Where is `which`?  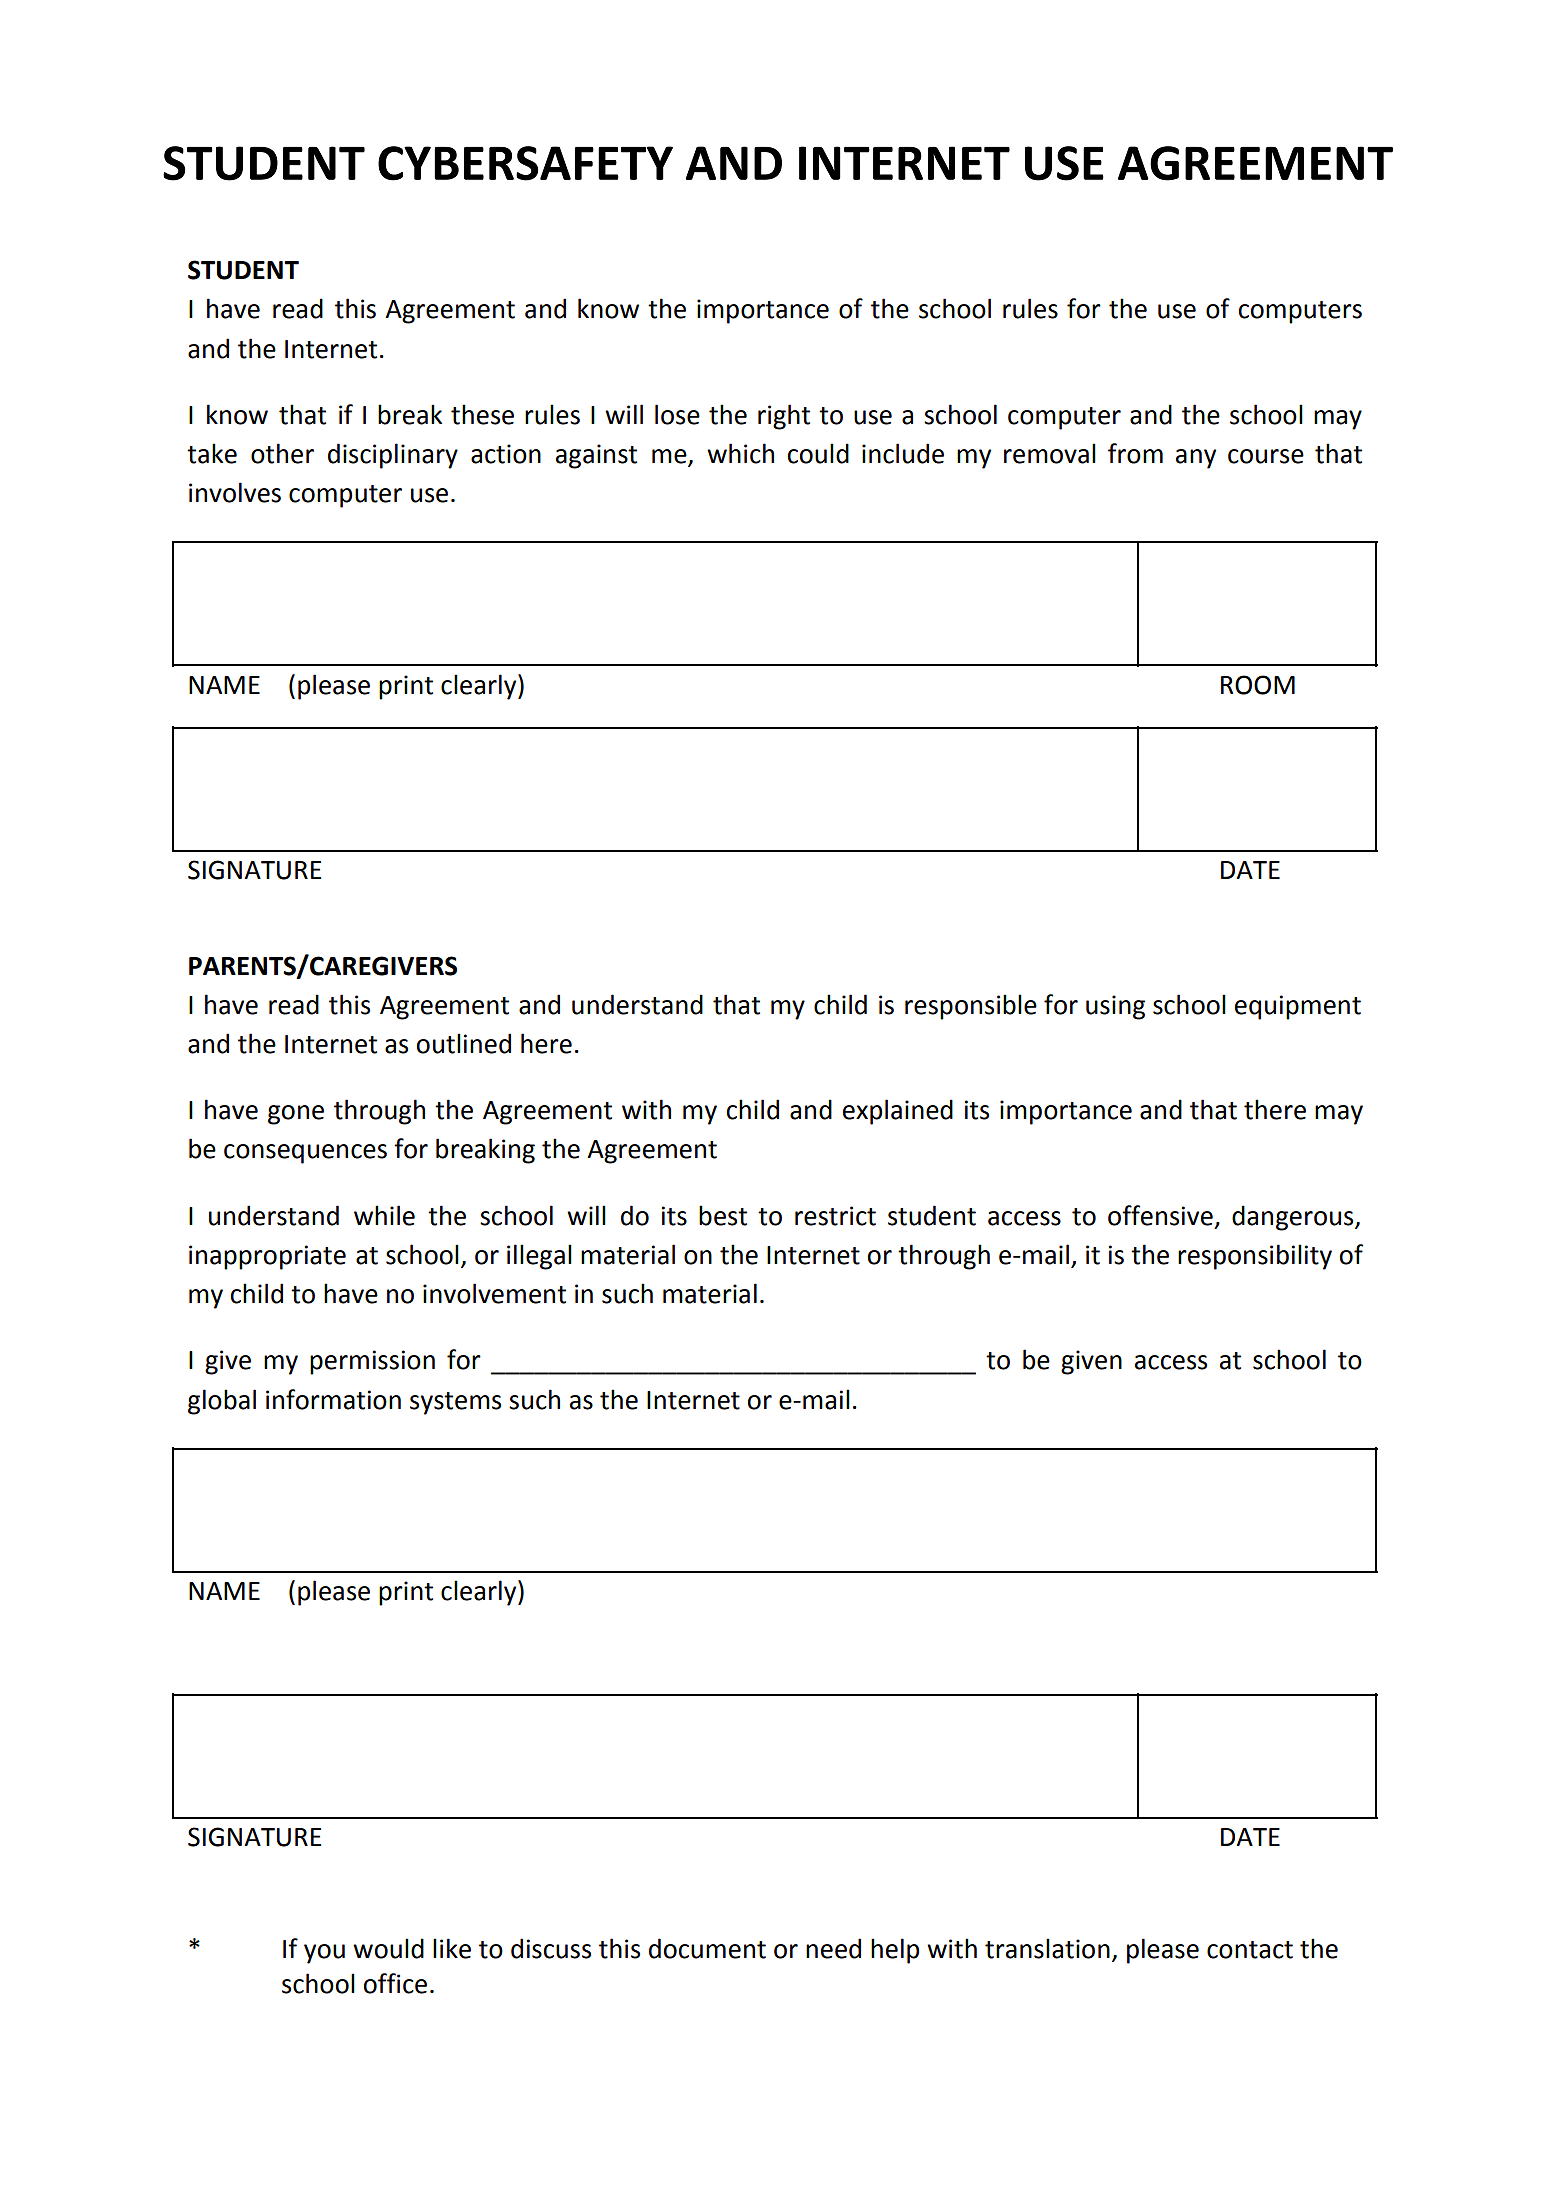
which is located at coordinates (740, 453).
